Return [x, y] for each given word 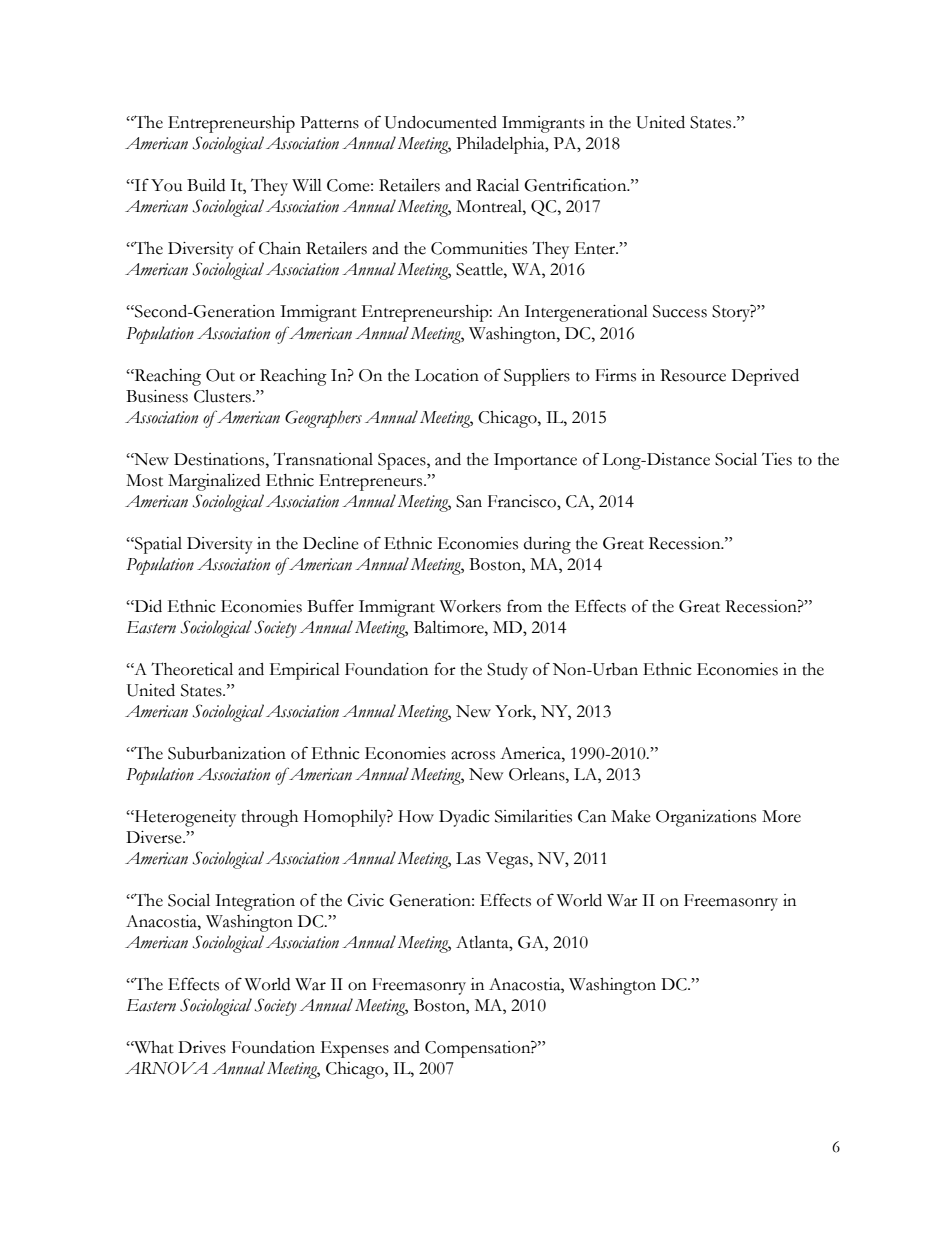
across [473, 755]
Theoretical [192, 669]
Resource [693, 375]
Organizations [706, 818]
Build [206, 185]
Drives [202, 1047]
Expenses [355, 1049]
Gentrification [576, 185]
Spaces [403, 461]
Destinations [220, 459]
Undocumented [441, 122]
